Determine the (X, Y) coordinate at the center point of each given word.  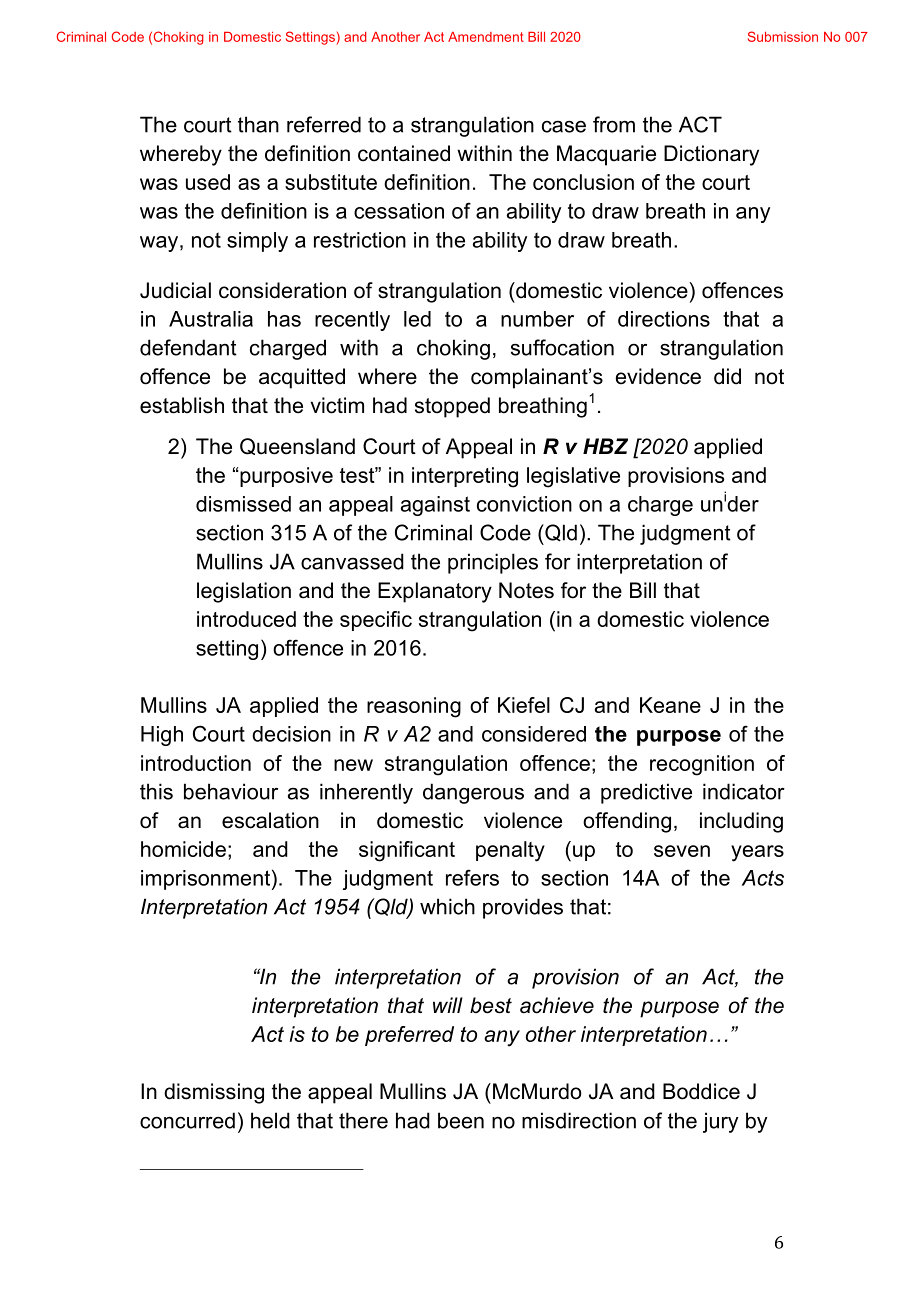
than (258, 124)
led (417, 319)
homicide (183, 849)
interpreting (465, 477)
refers (472, 877)
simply (257, 242)
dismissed (243, 504)
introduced (246, 619)
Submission (783, 36)
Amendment (486, 37)
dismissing (214, 1093)
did (727, 376)
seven (682, 851)
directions (664, 319)
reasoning (414, 707)
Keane (670, 705)
